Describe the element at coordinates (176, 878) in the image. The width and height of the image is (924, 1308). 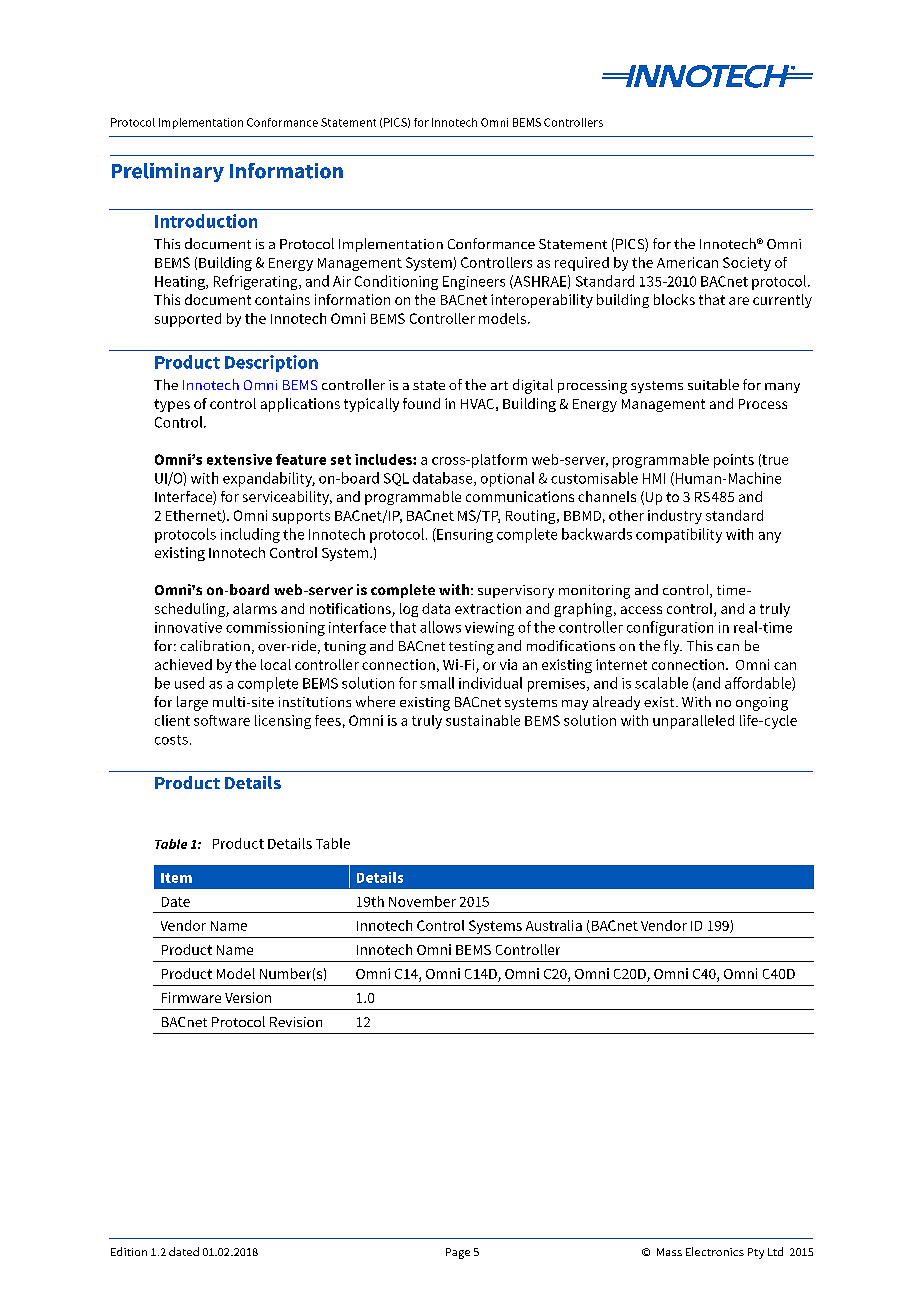
I see `Item` at that location.
